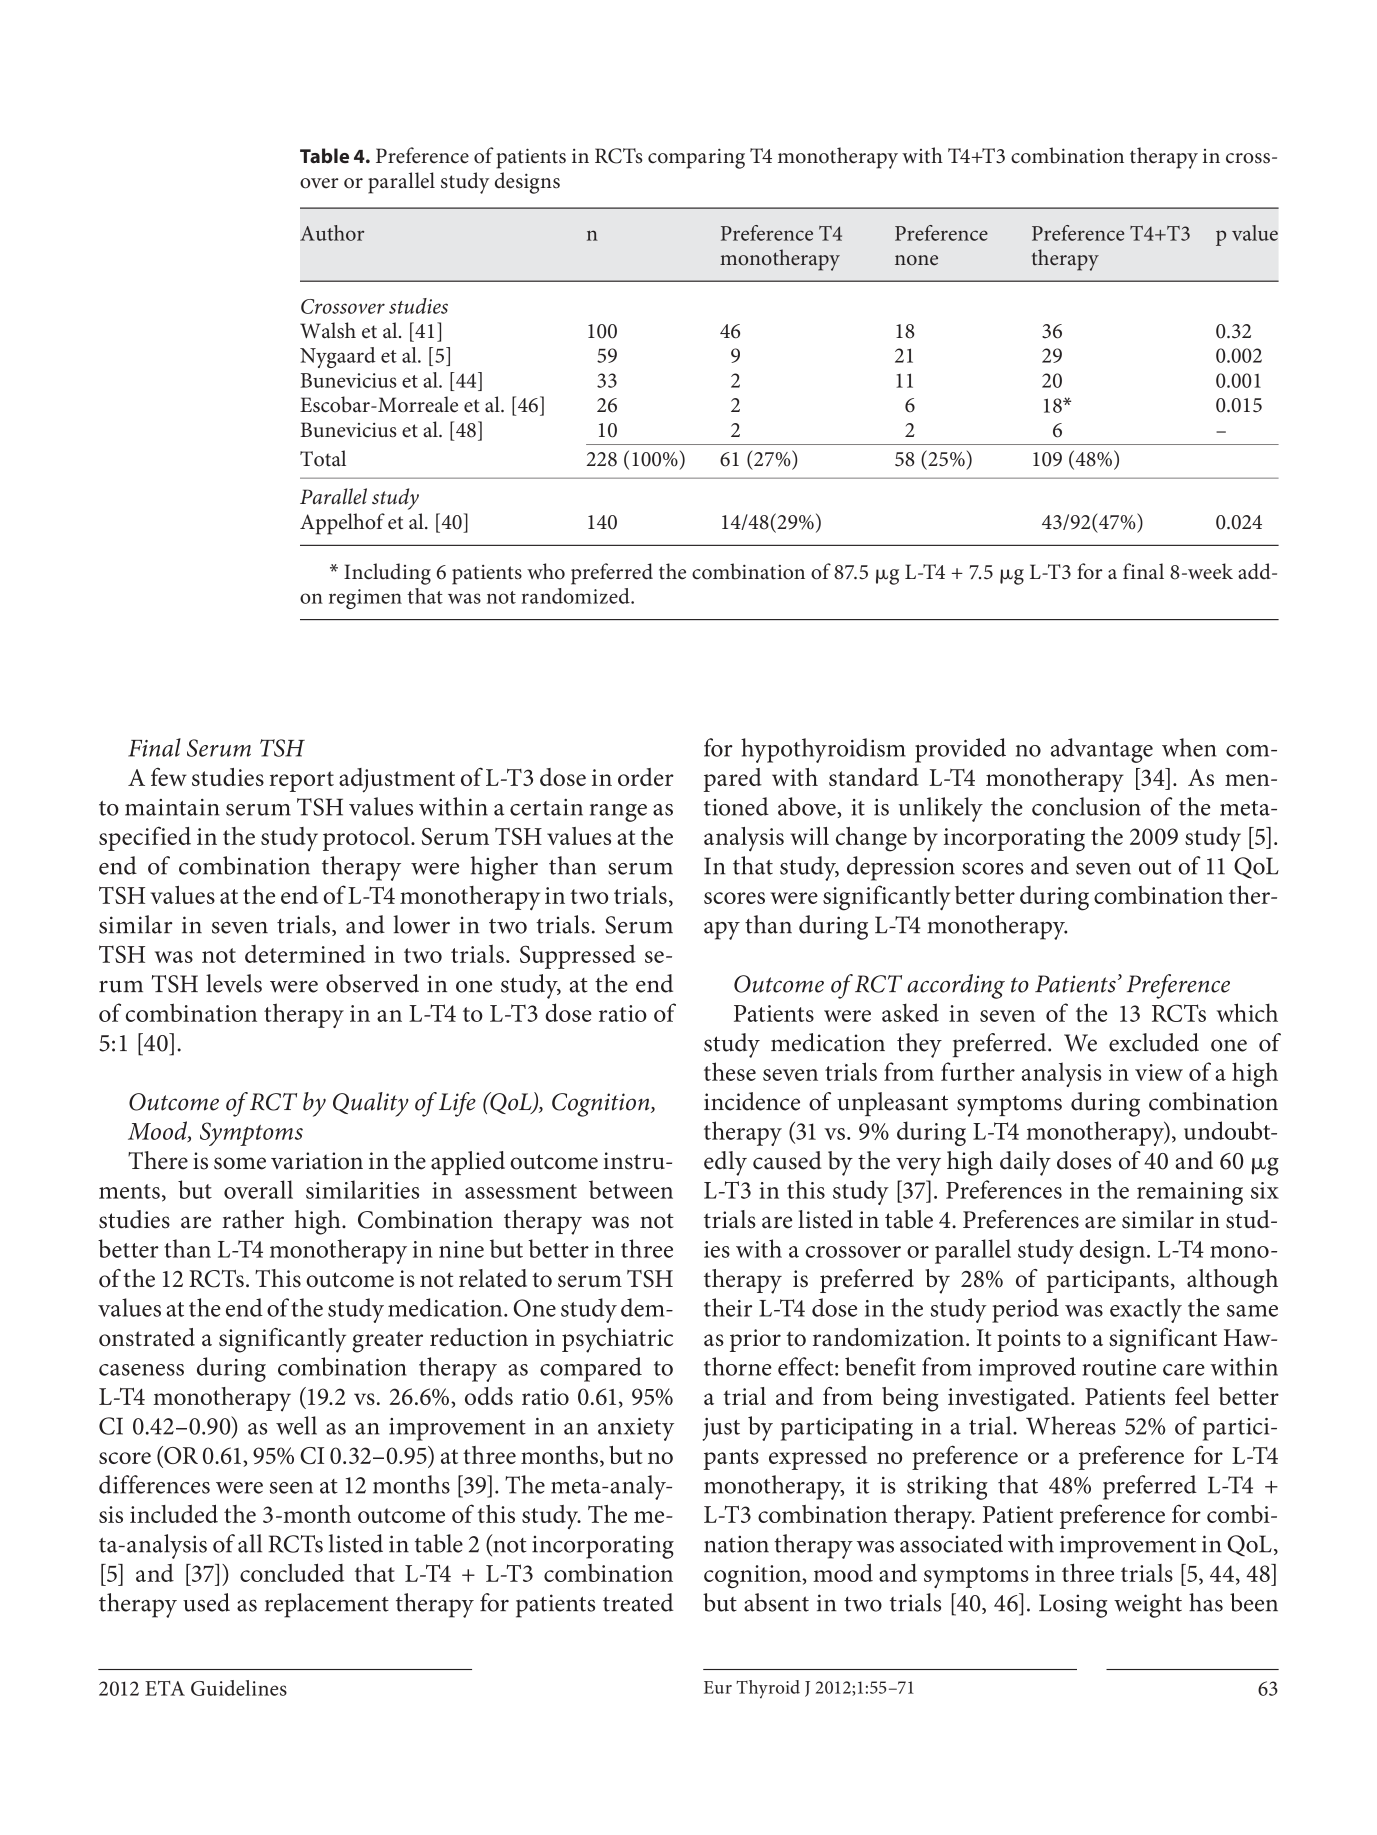 This screenshot has height=1835, width=1377. I want to click on Eur, so click(718, 1687).
